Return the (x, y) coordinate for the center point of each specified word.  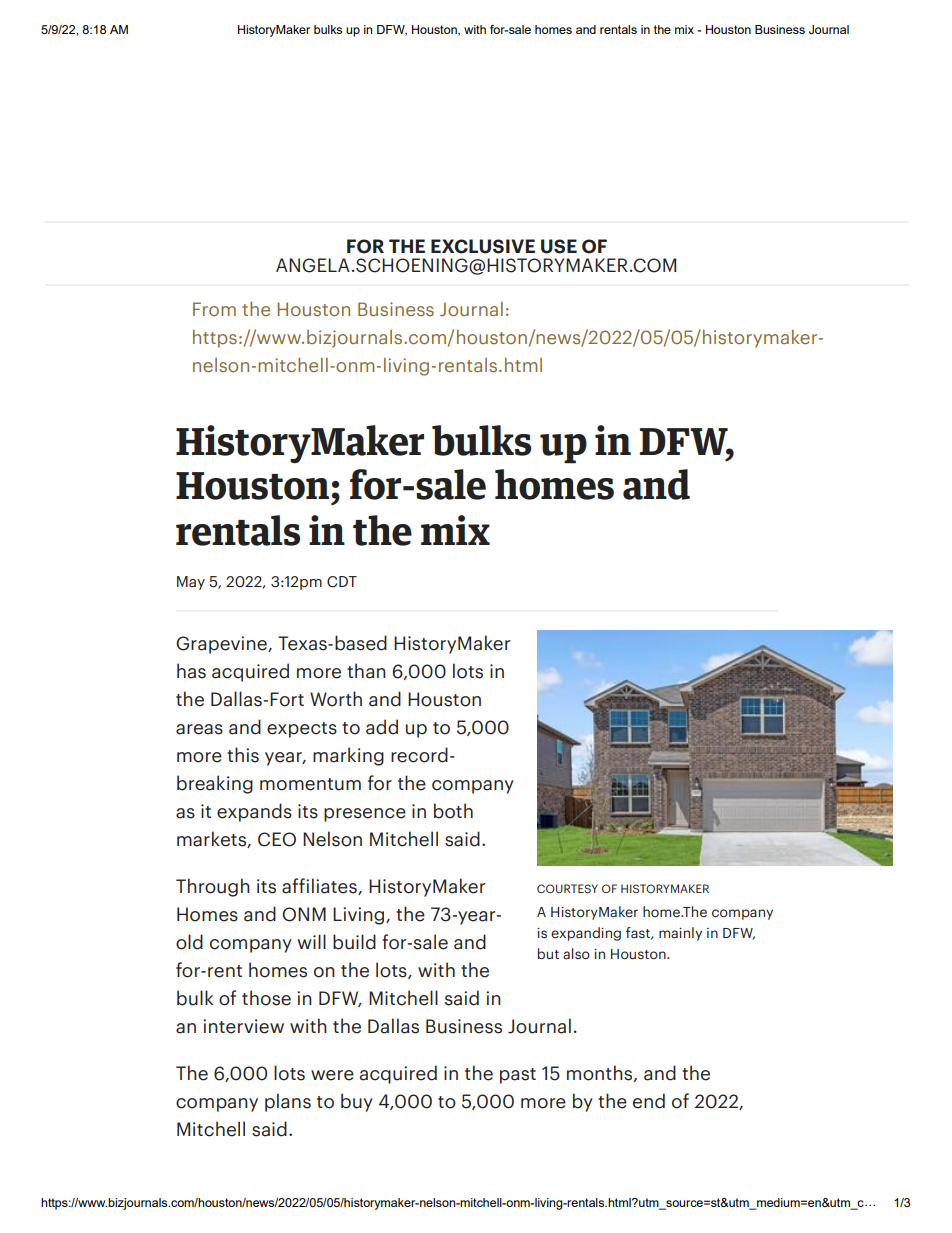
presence (365, 815)
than (366, 671)
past (518, 1076)
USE (559, 246)
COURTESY (567, 888)
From (214, 309)
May (191, 583)
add (382, 727)
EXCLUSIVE (483, 246)
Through (213, 887)
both (453, 811)
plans (288, 1102)
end (649, 1101)
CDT (342, 582)
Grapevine (222, 645)
